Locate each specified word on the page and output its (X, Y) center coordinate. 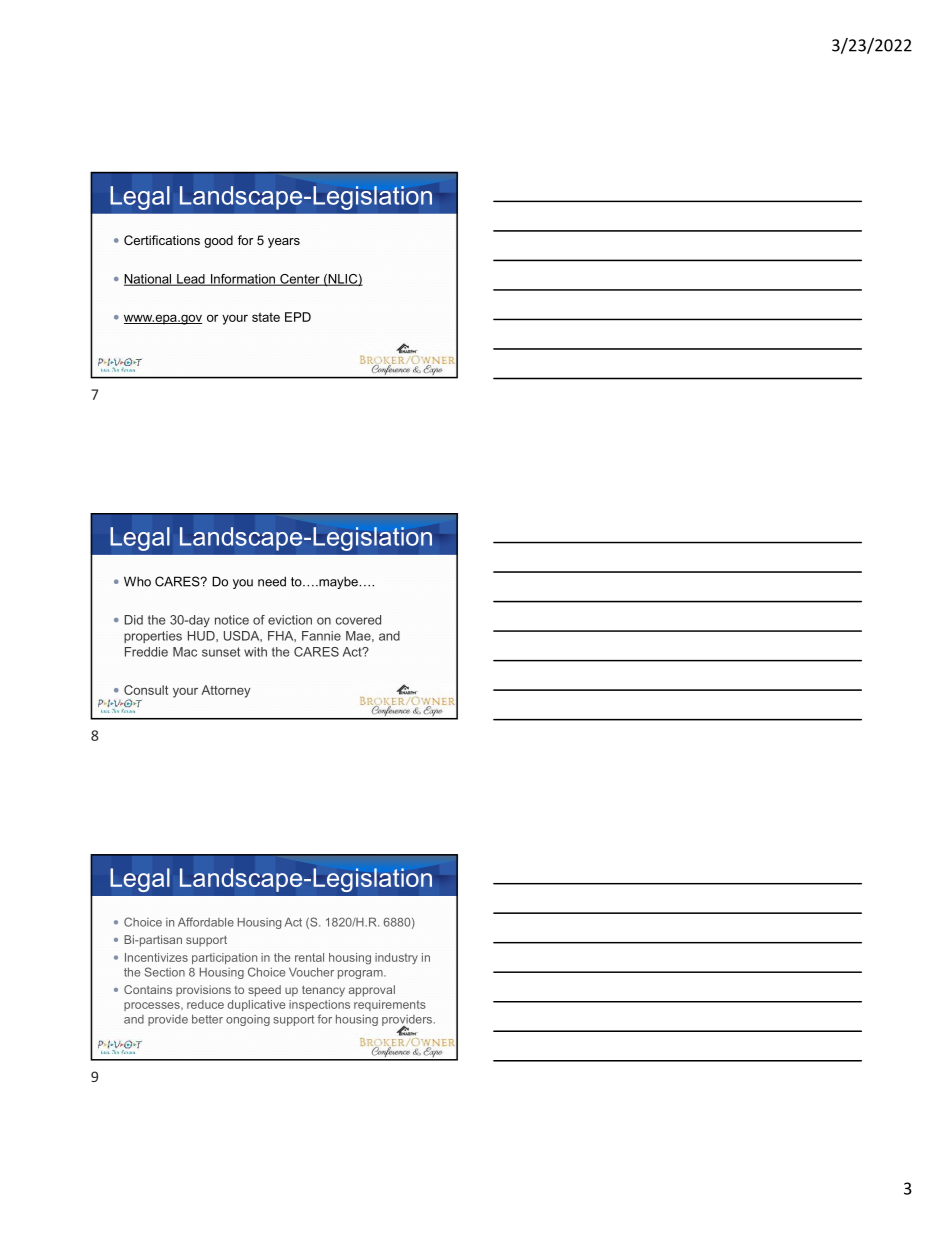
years (284, 243)
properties (153, 637)
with (255, 652)
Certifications (162, 240)
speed (264, 991)
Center (300, 280)
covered (358, 620)
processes (153, 1006)
